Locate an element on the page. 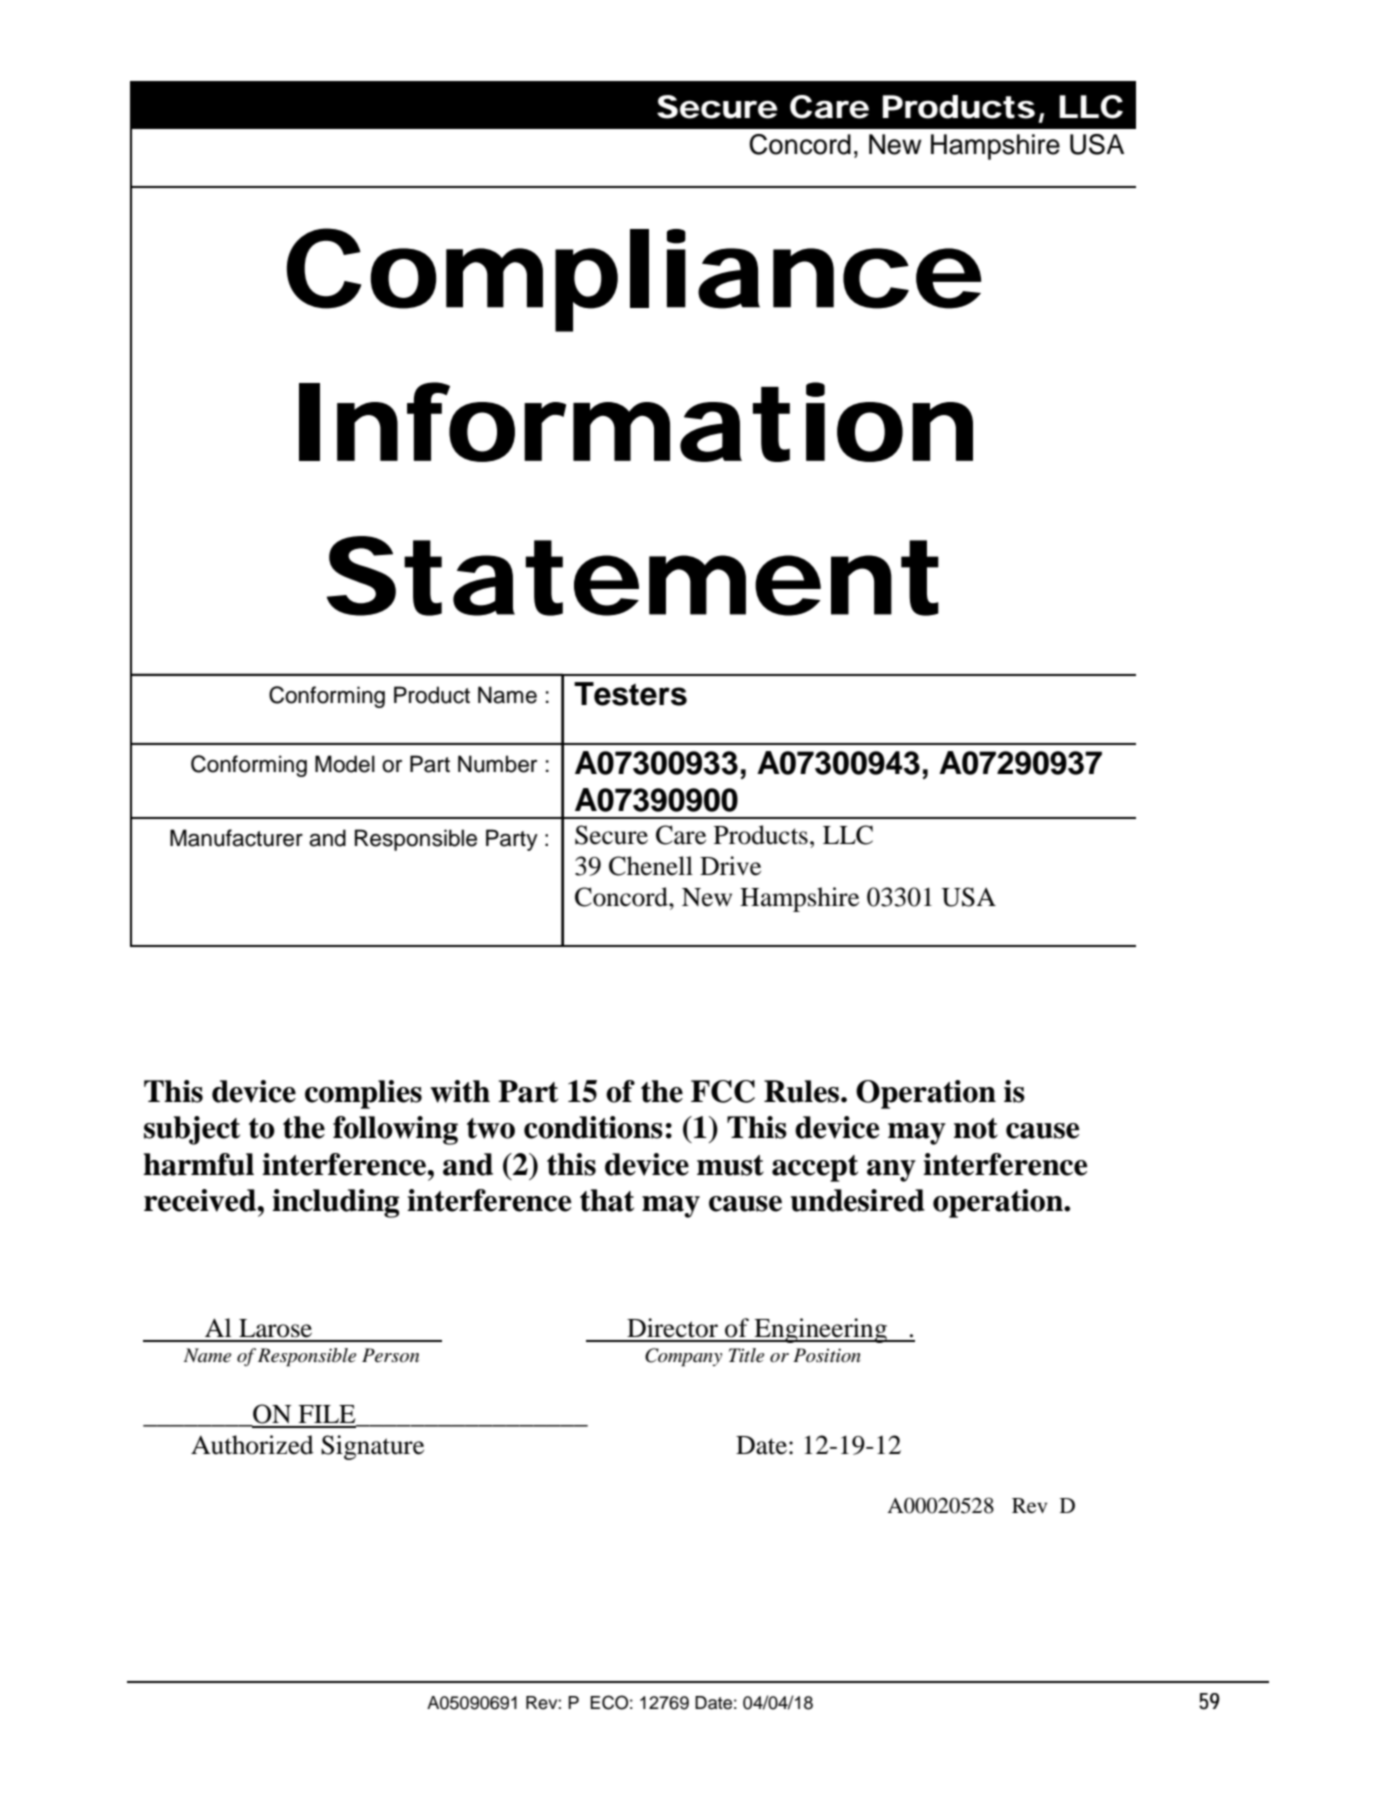 This page has height=1797, width=1388. Model is located at coordinates (345, 764).
